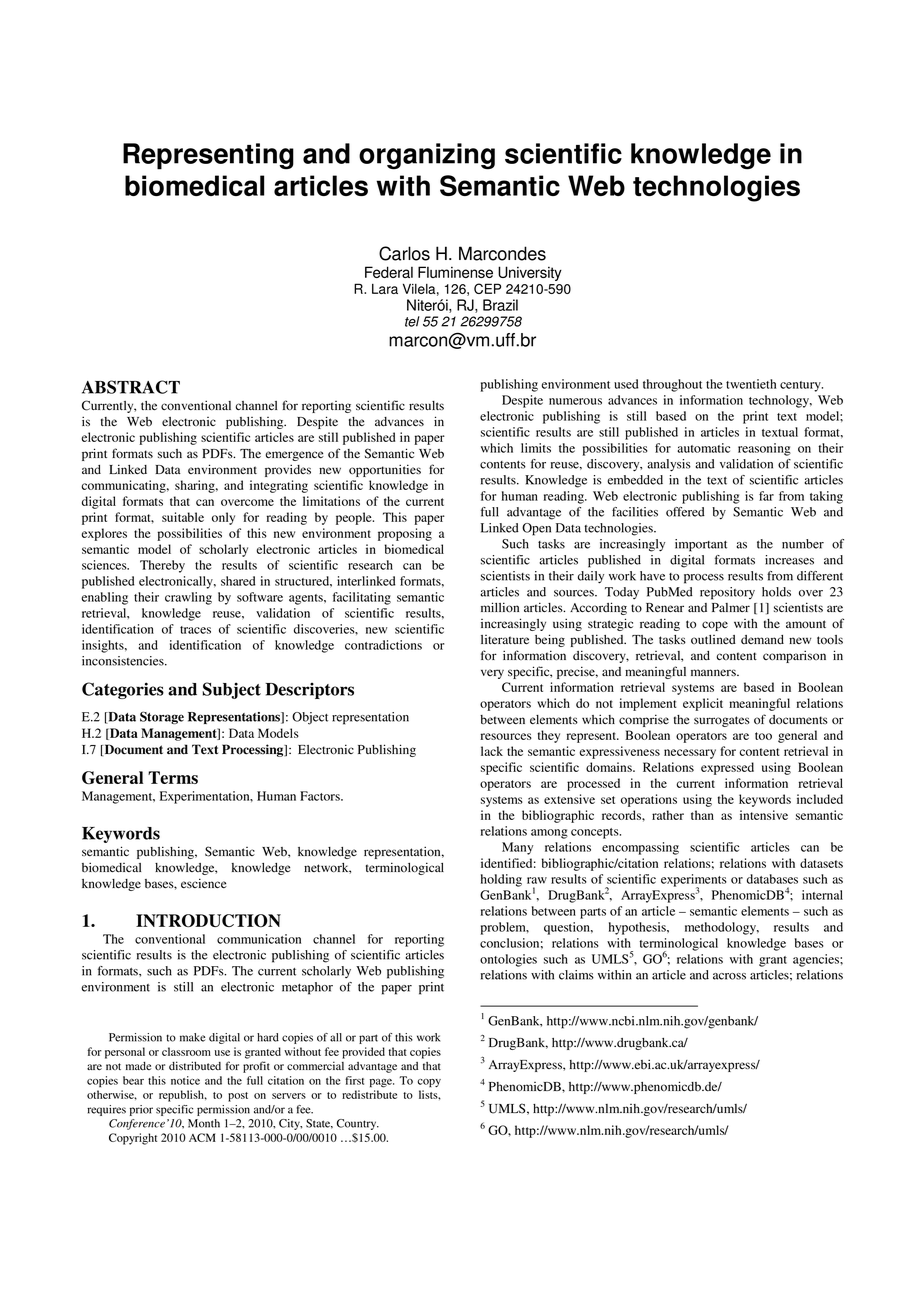 This screenshot has width=924, height=1308. Describe the element at coordinates (204, 1123) in the screenshot. I see `Month` at that location.
